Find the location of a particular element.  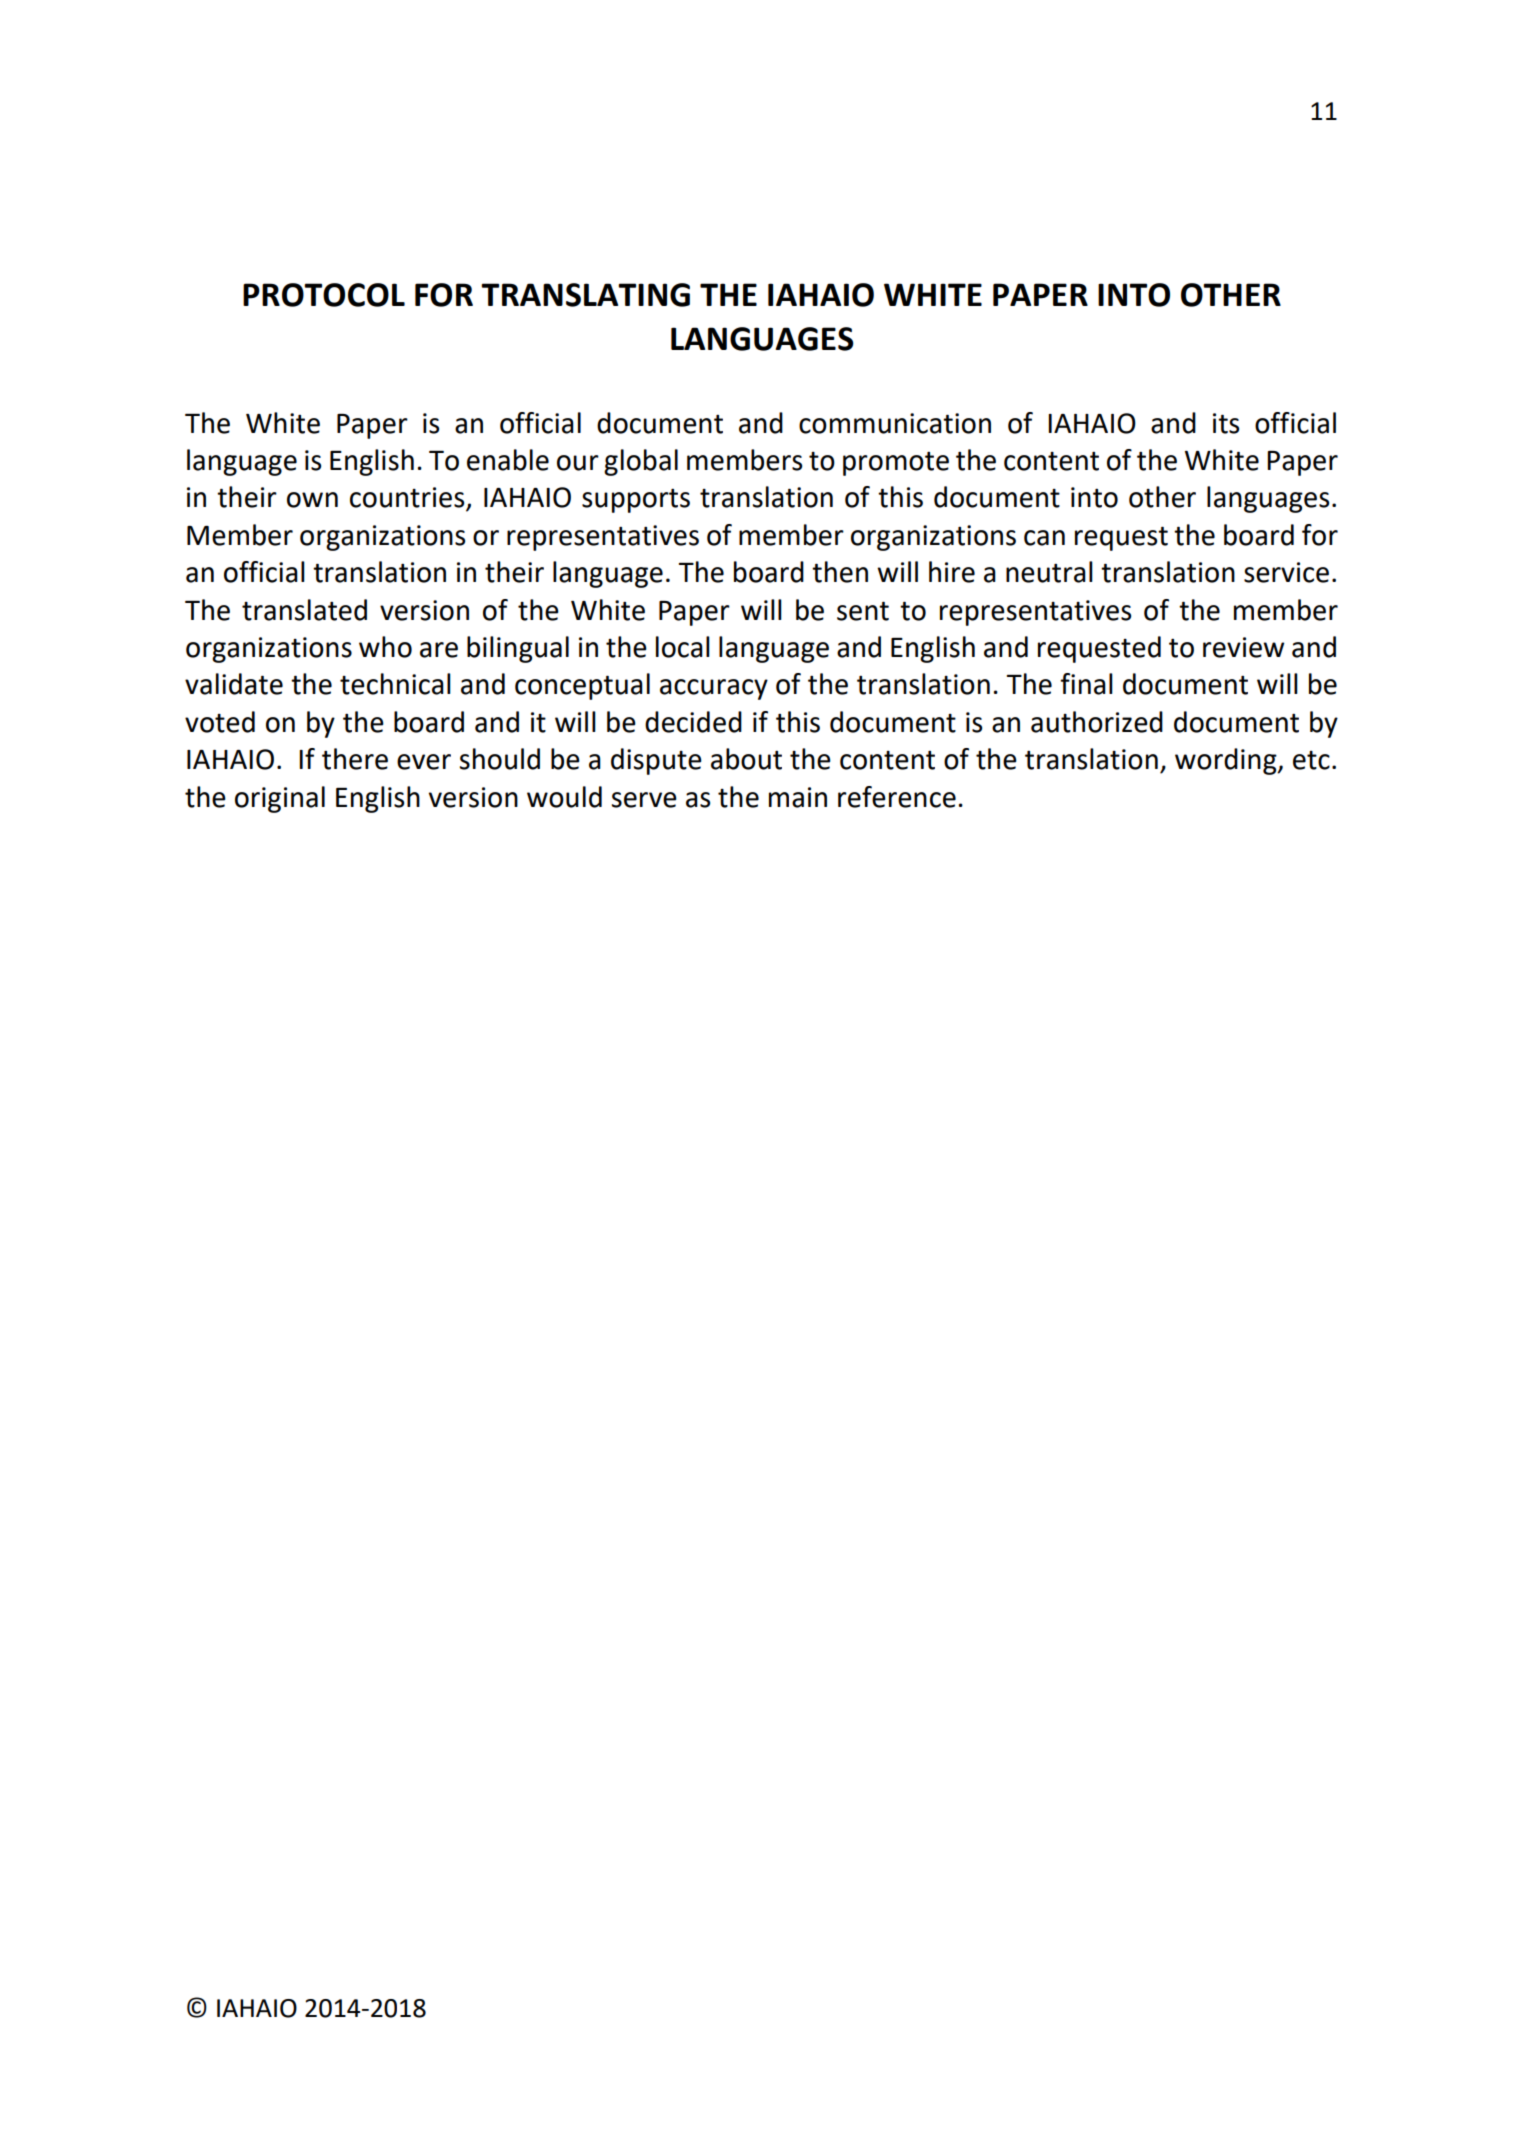

own is located at coordinates (312, 500).
